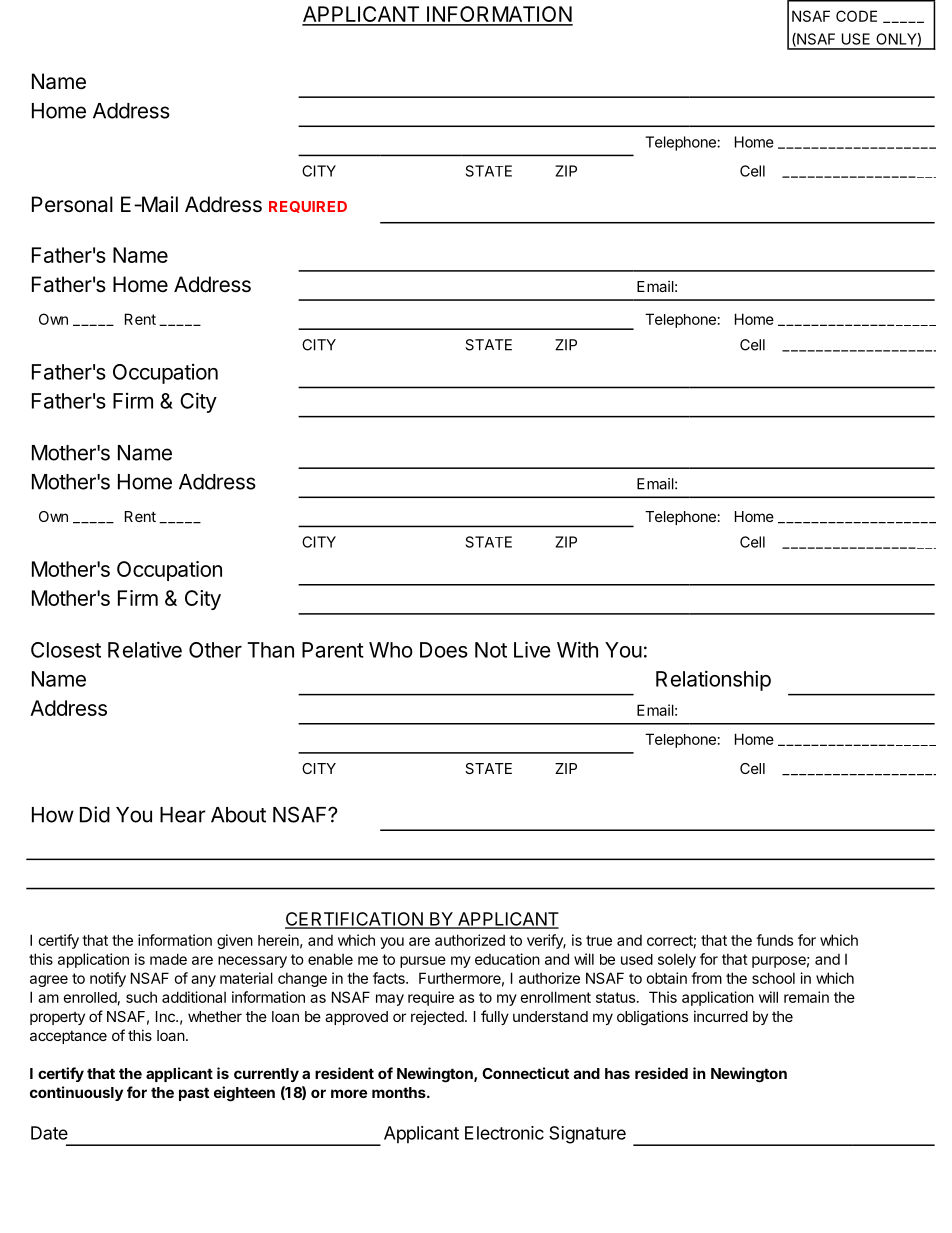  Describe the element at coordinates (72, 204) in the screenshot. I see `Personal` at that location.
